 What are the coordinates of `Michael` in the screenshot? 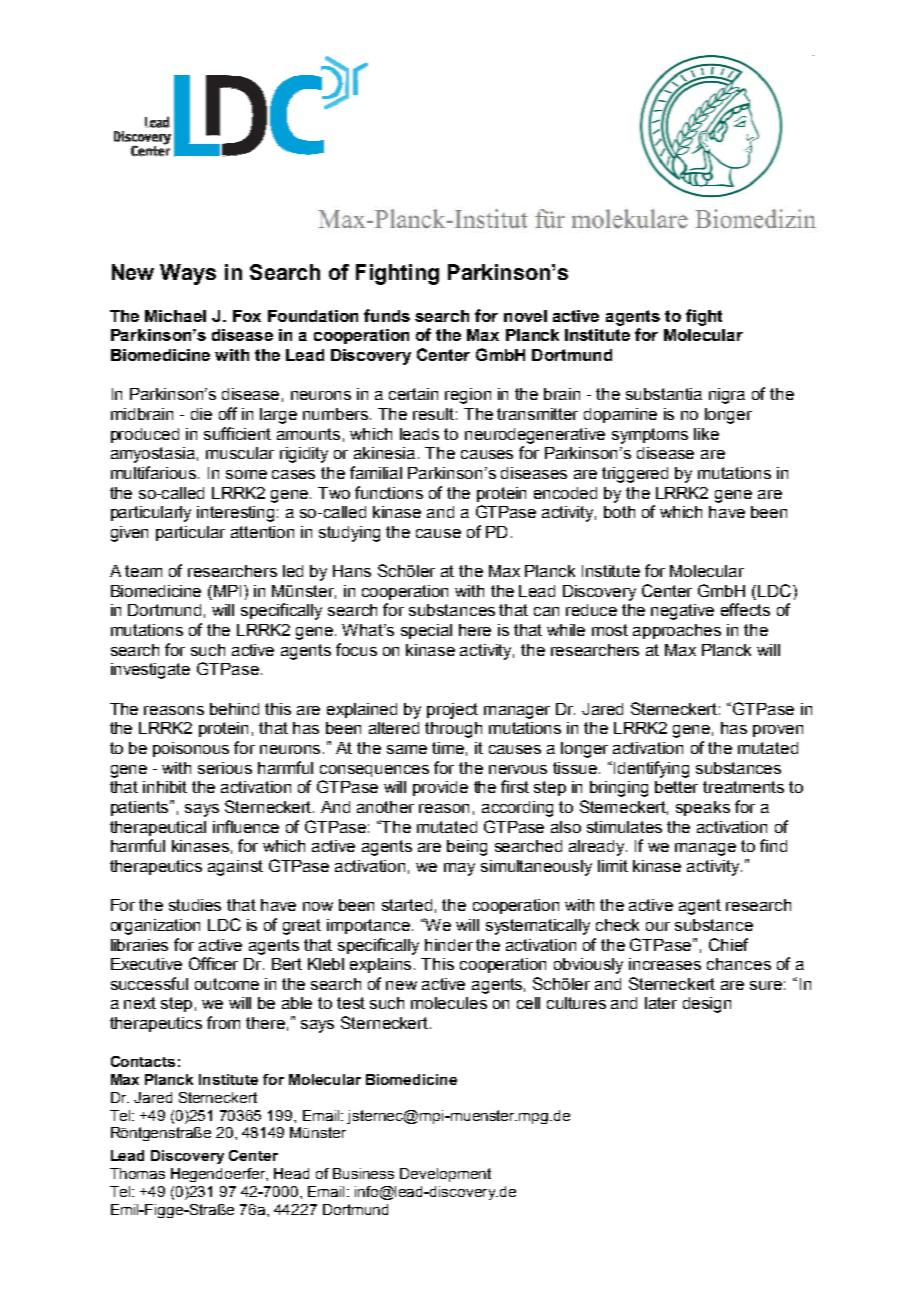 It's located at (175, 316).
